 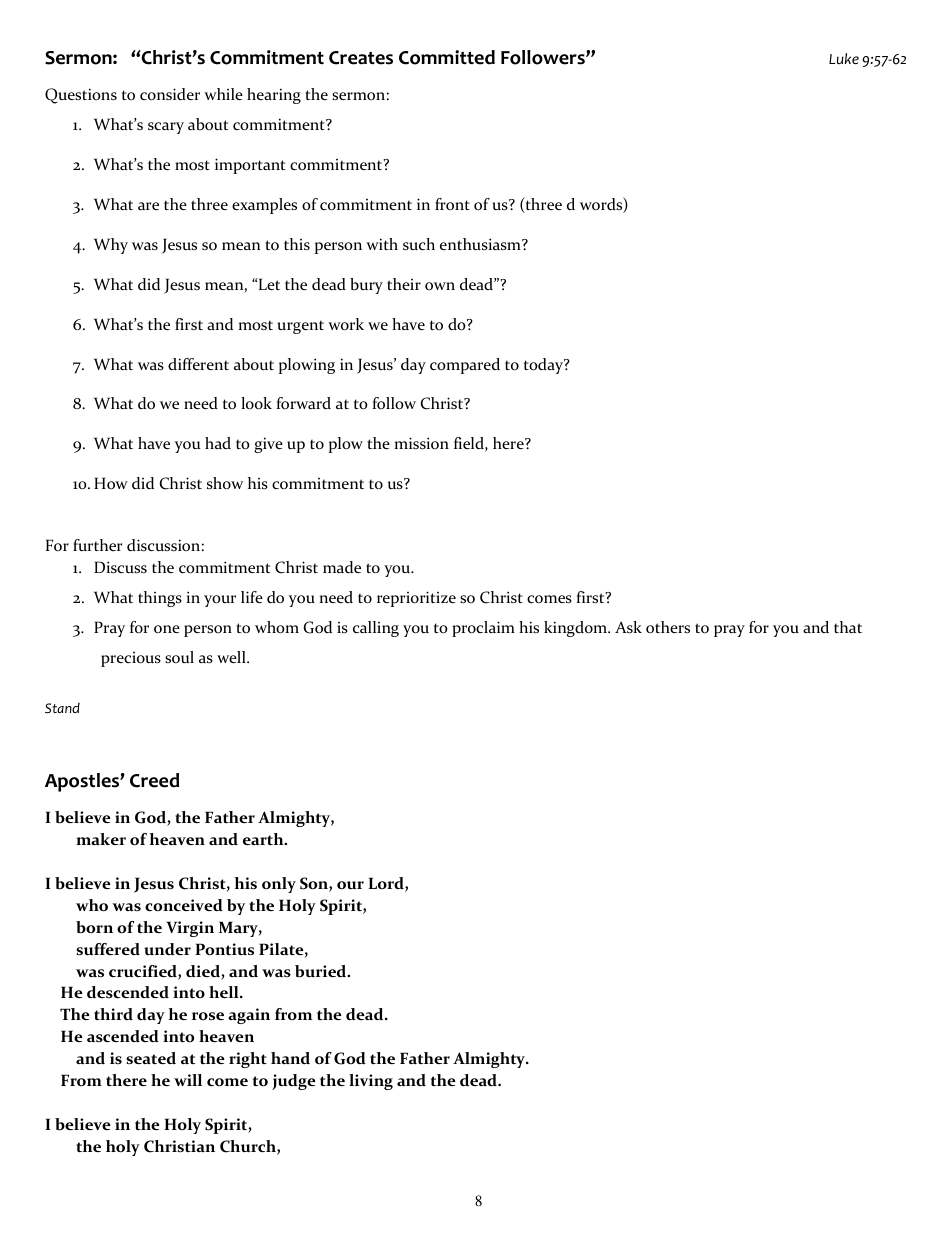 I want to click on different, so click(x=198, y=364).
